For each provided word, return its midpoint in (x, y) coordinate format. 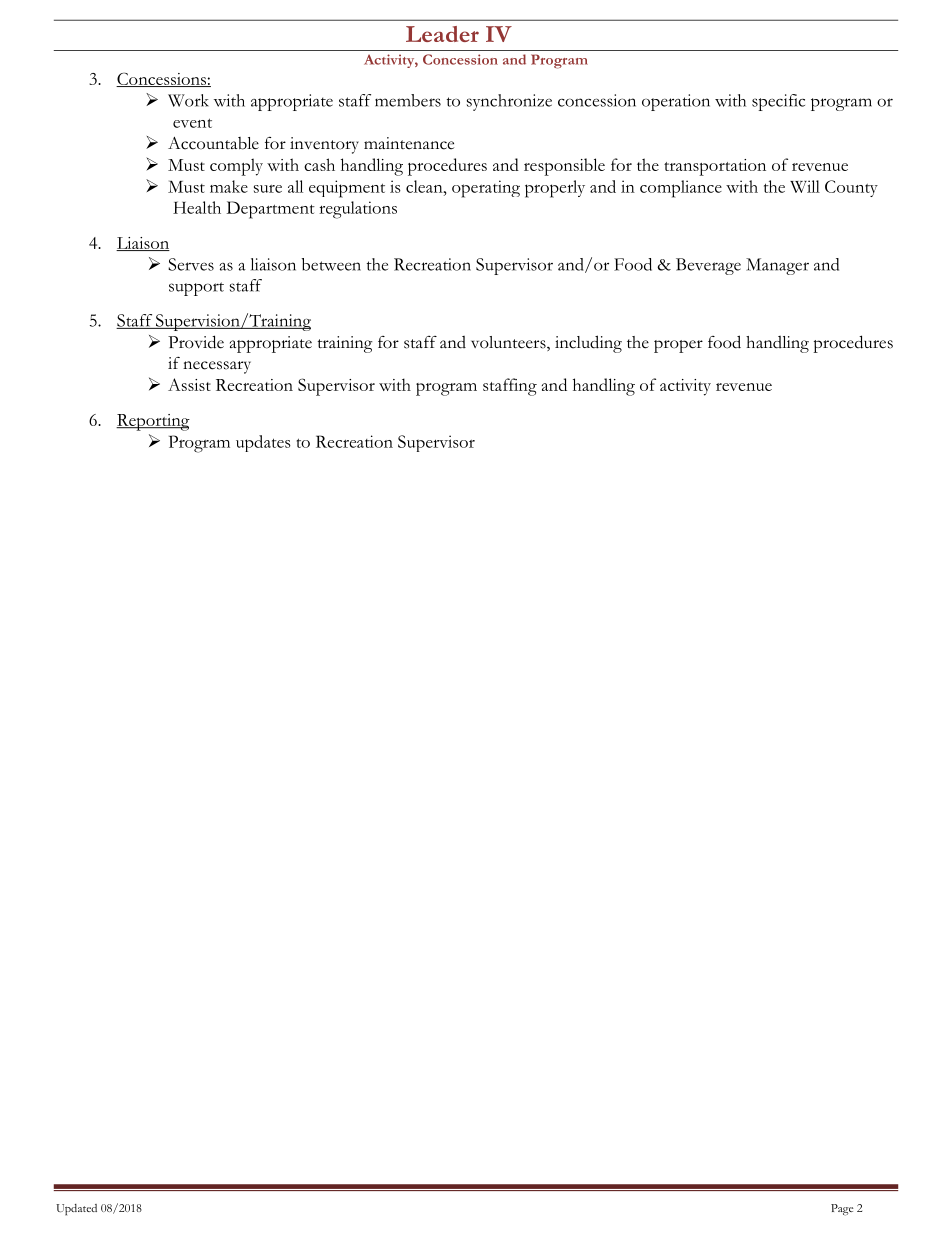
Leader (442, 34)
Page (842, 1210)
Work (188, 100)
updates (263, 443)
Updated (76, 1210)
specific (778, 102)
